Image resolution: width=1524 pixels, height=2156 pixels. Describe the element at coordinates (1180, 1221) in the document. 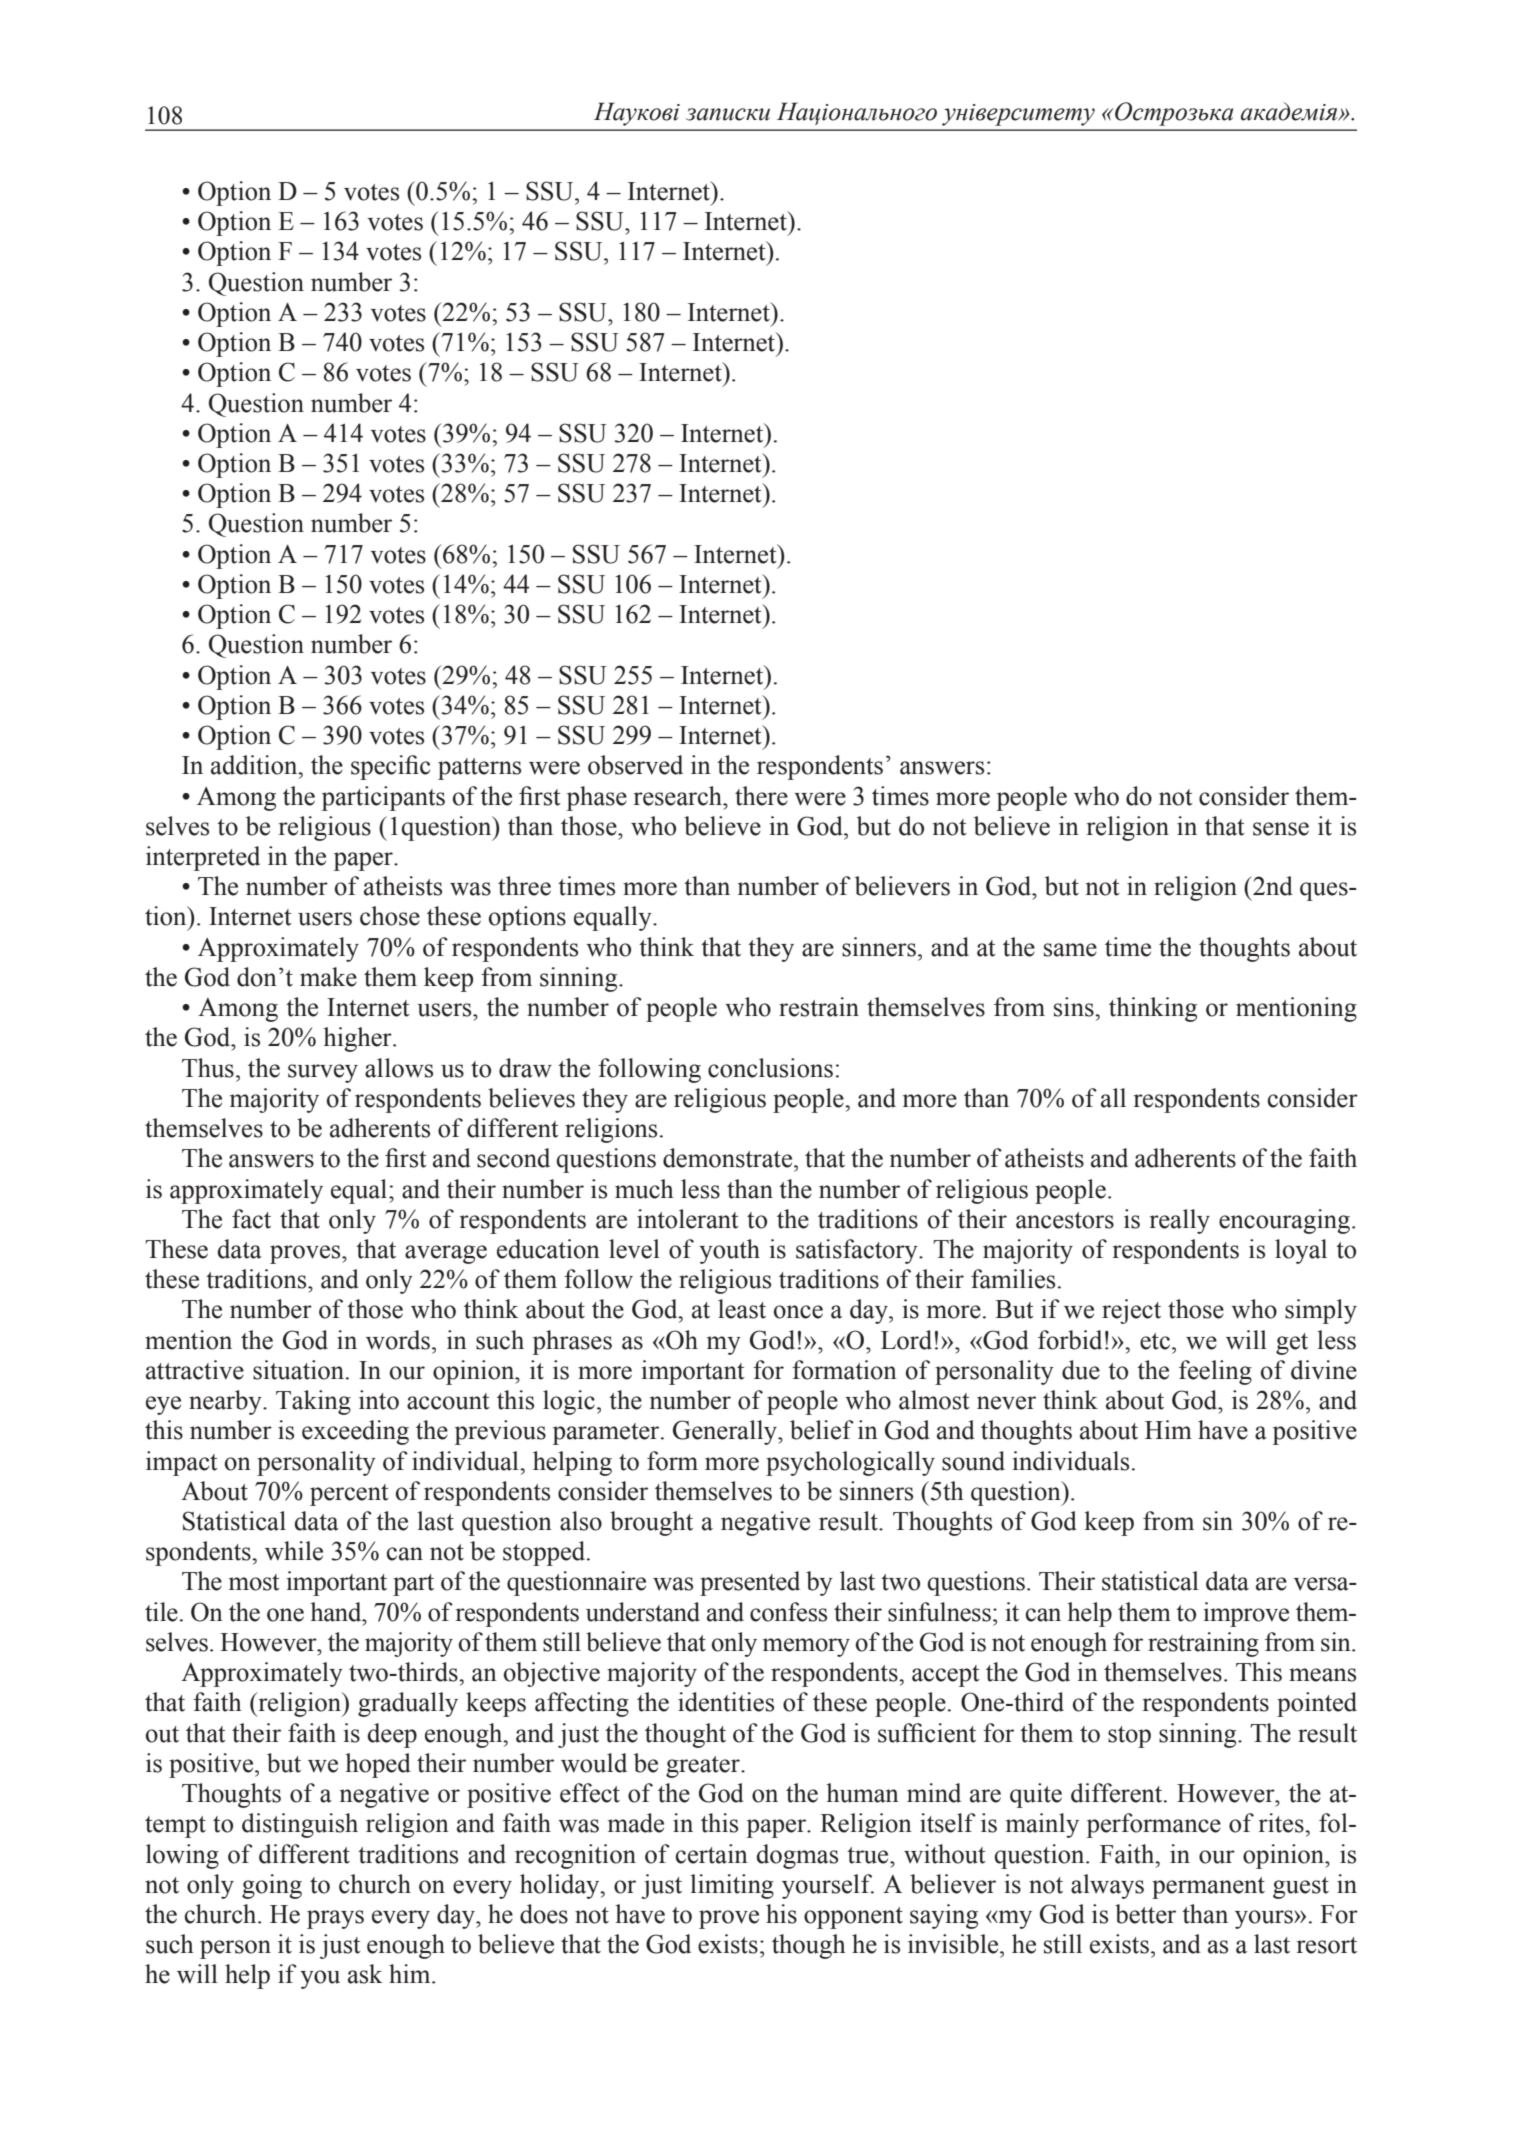

I see `really` at that location.
